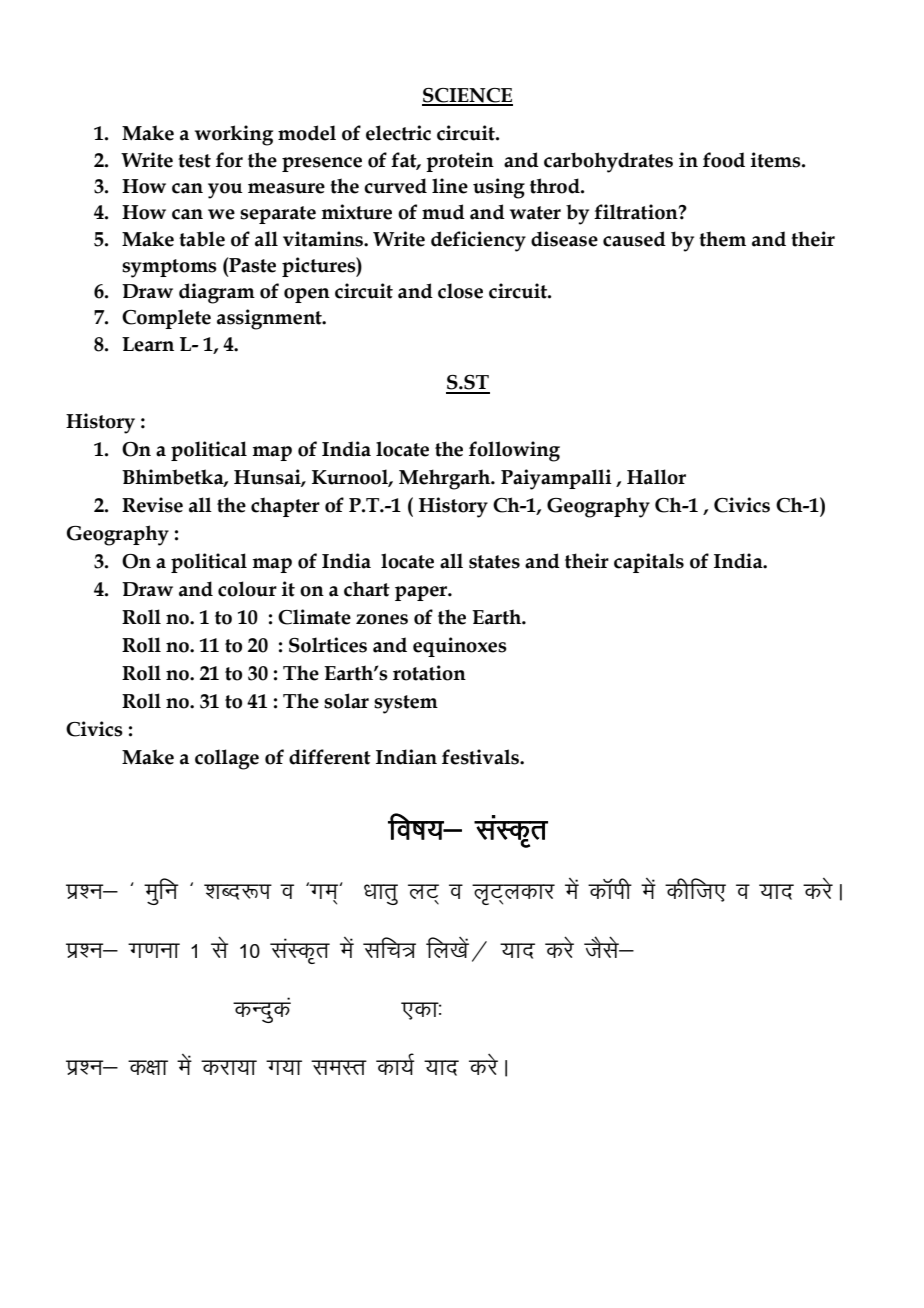 The width and height of the screenshot is (924, 1308). Describe the element at coordinates (227, 759) in the screenshot. I see `collage` at that location.
